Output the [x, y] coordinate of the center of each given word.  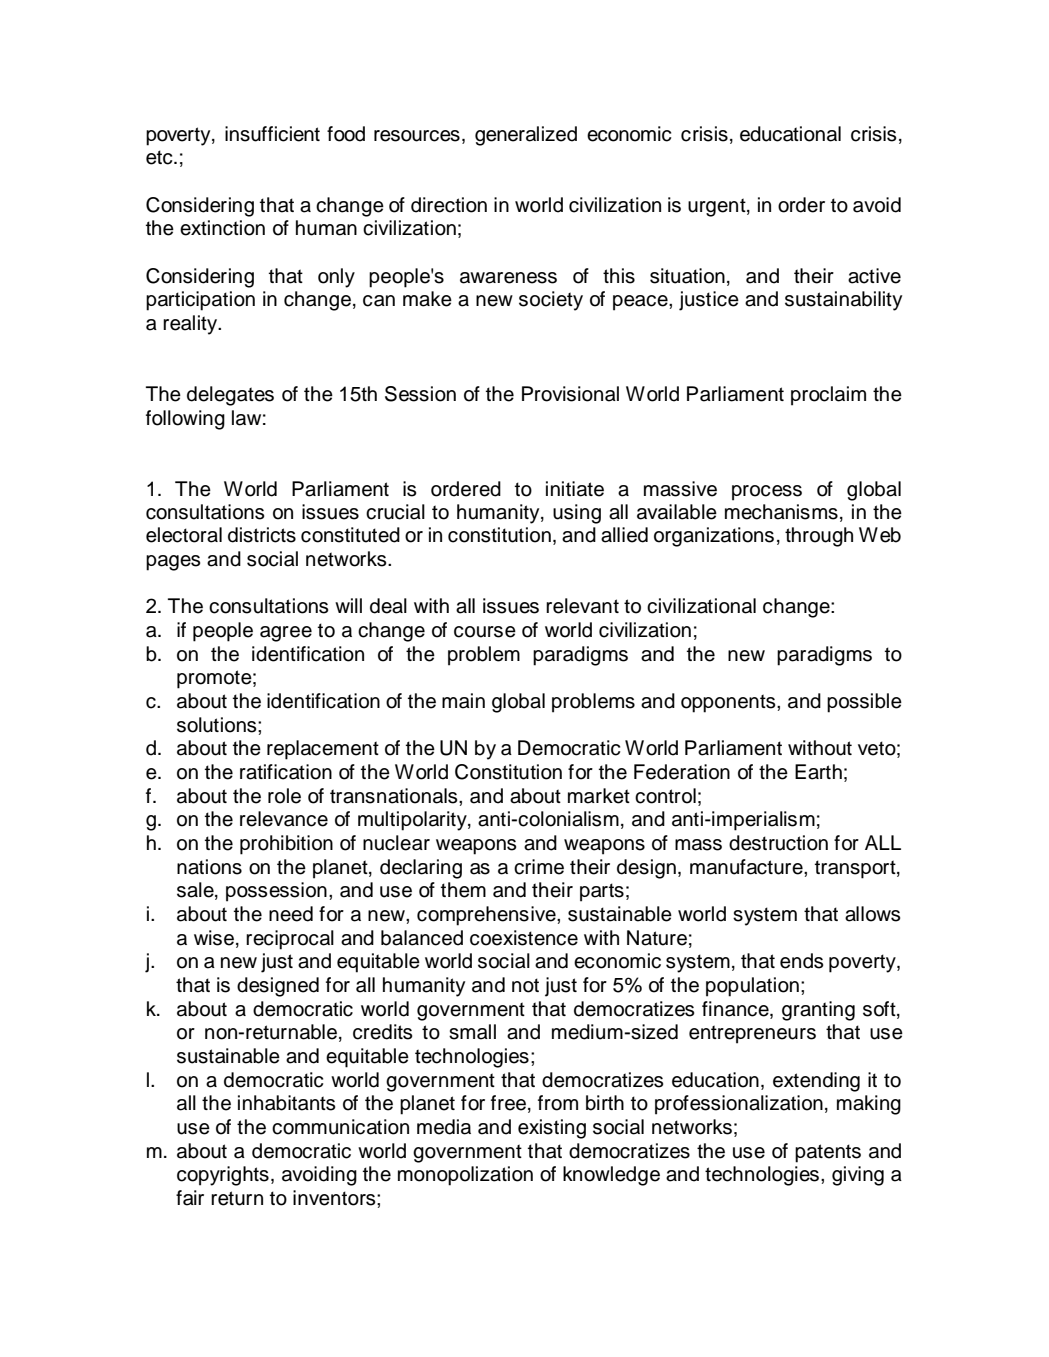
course [485, 632]
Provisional [570, 394]
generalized [526, 136]
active [874, 276]
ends [801, 961]
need [291, 914]
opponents [729, 703]
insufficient [272, 134]
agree [286, 634]
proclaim [828, 396]
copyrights [223, 1176]
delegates [230, 396]
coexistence [524, 938]
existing [552, 1129]
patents [828, 1153]
